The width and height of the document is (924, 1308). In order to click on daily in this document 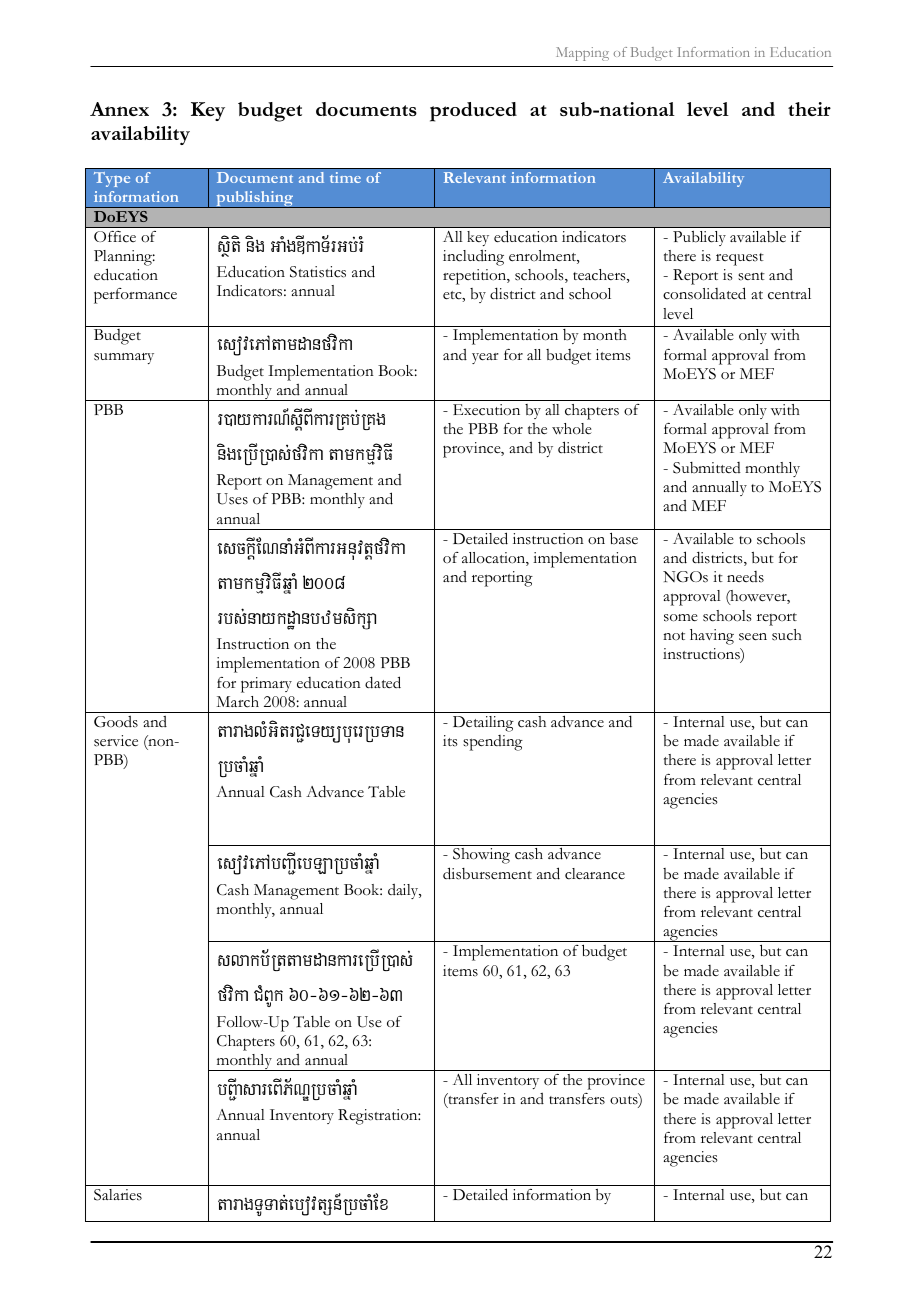, I will do `click(404, 891)`.
